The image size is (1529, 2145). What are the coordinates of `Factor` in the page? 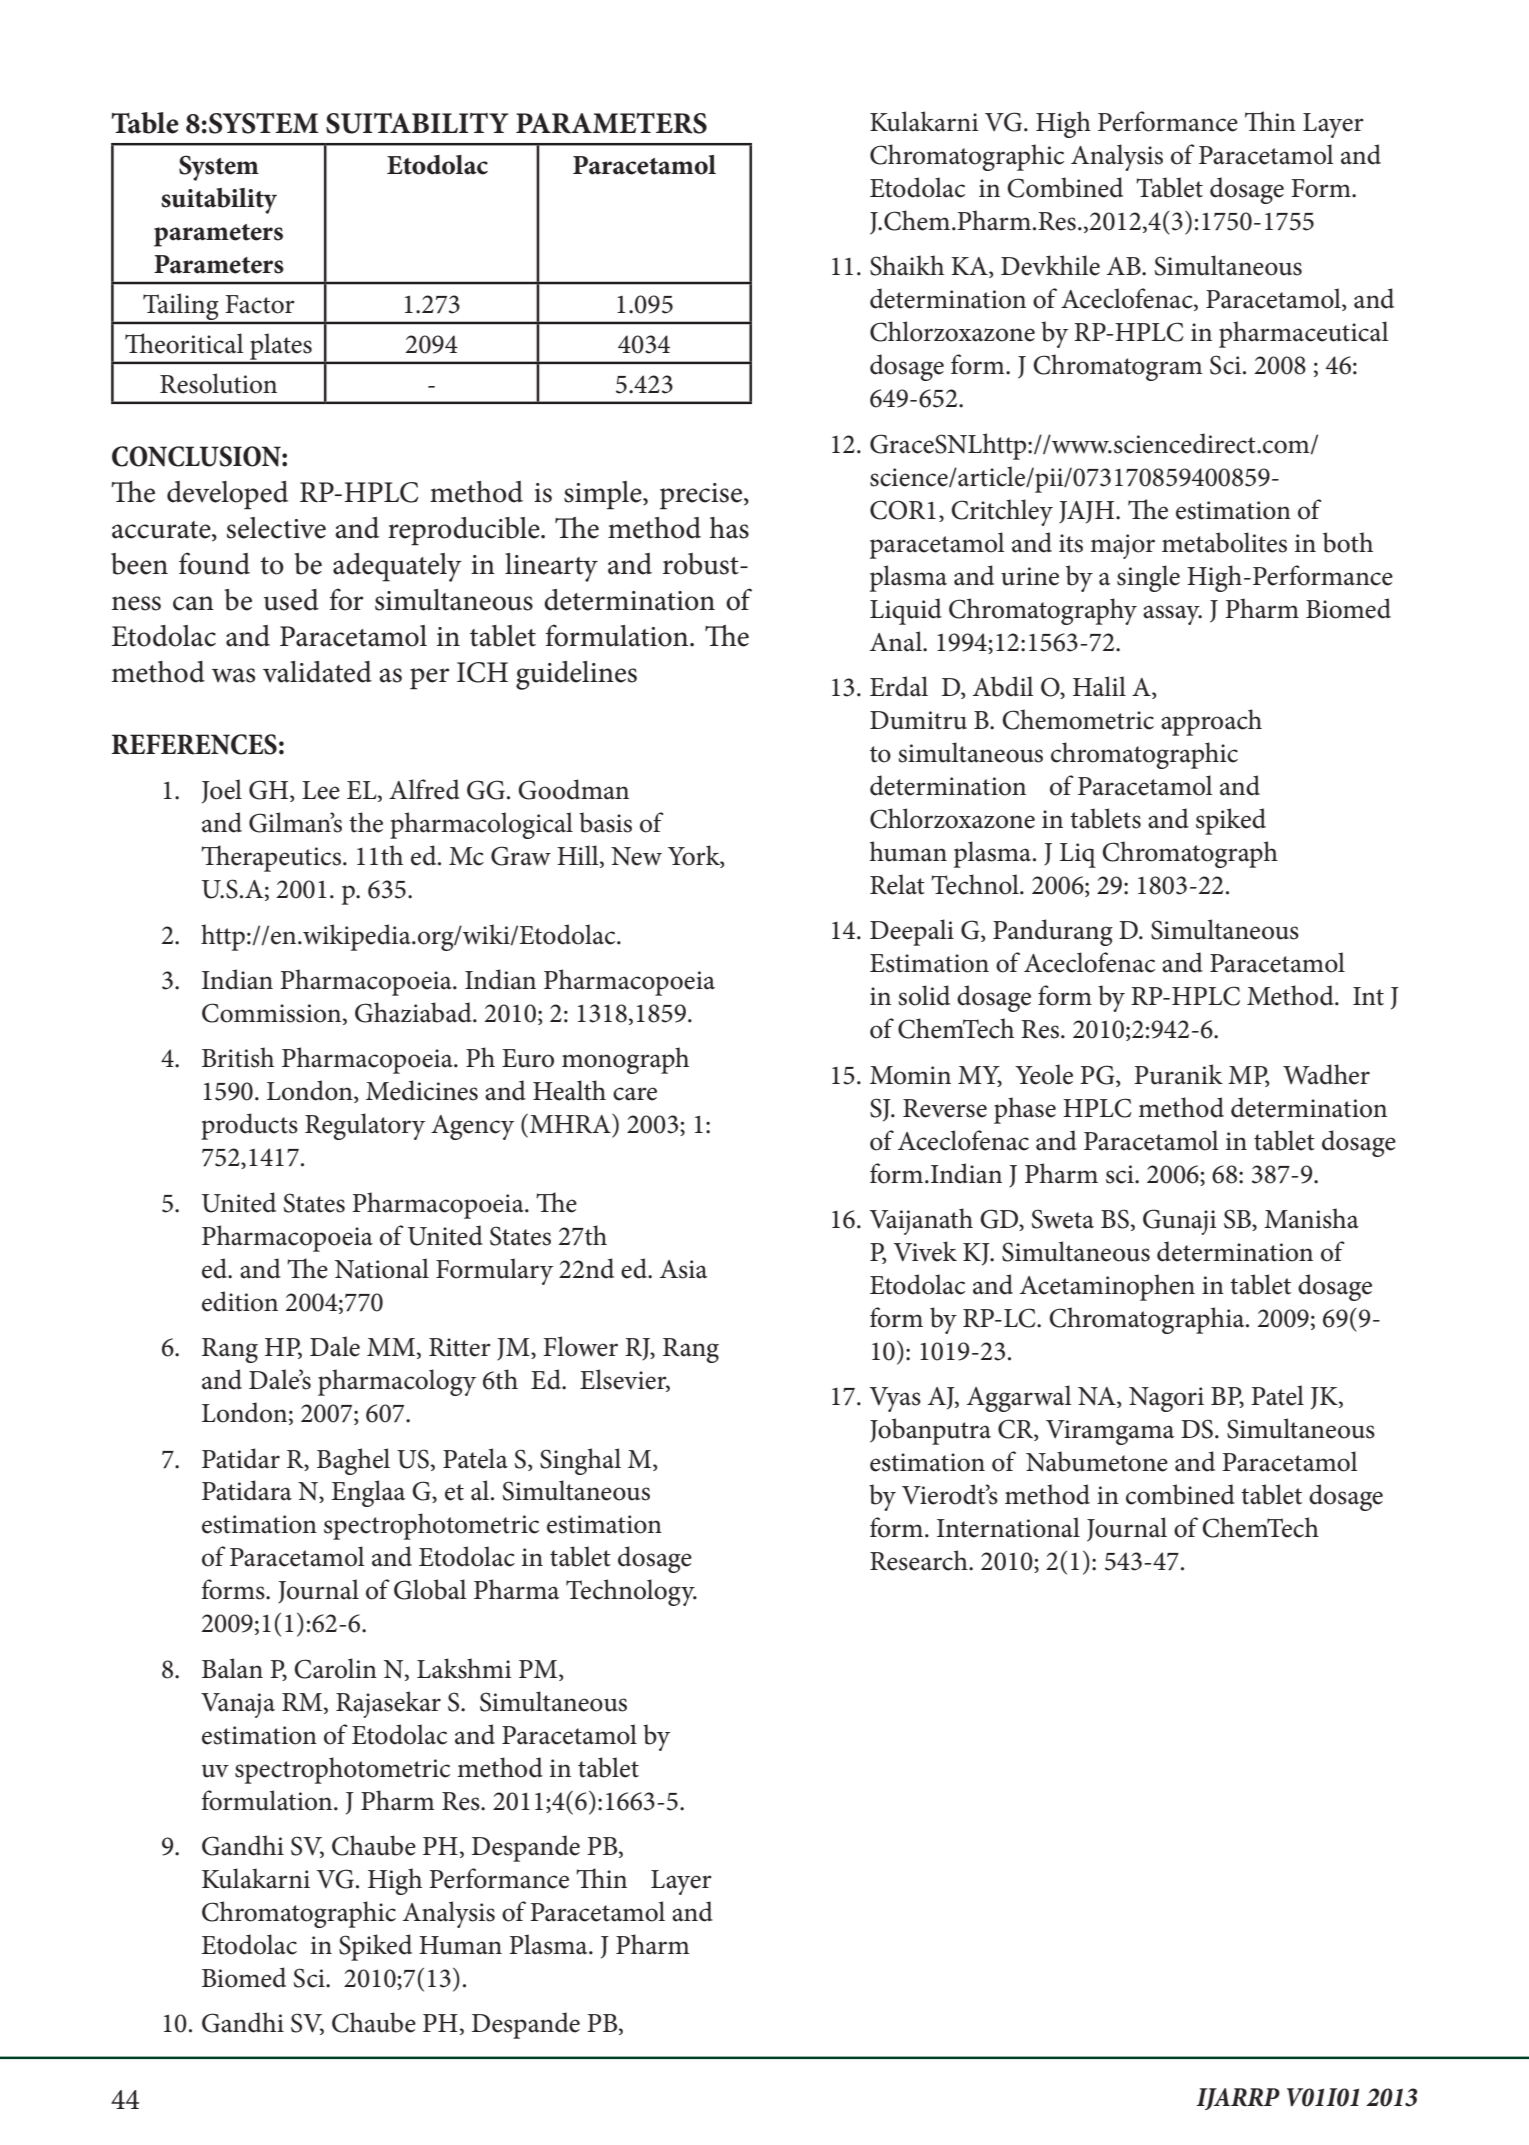 It's located at (260, 304).
